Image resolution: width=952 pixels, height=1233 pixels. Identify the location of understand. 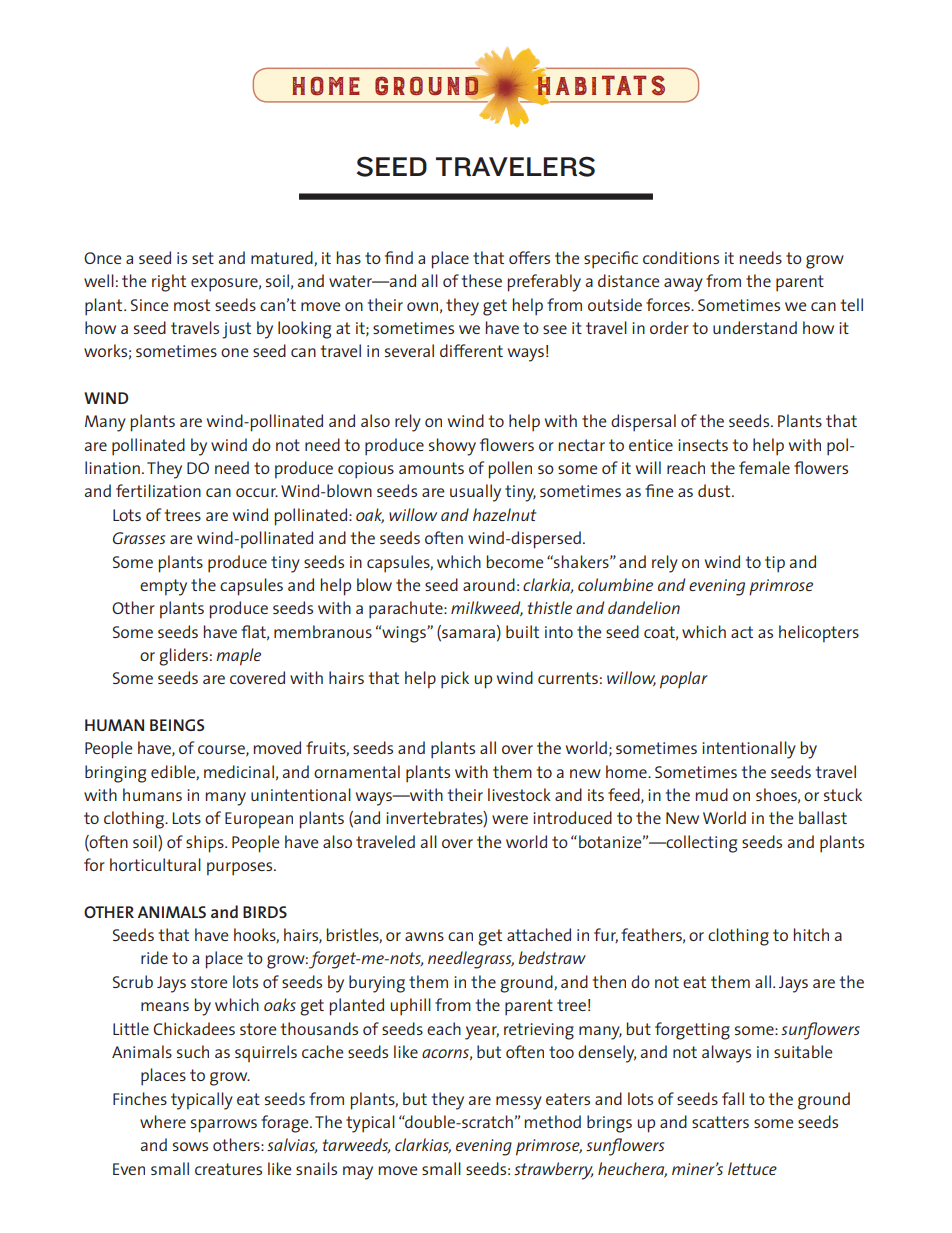
(755, 327).
